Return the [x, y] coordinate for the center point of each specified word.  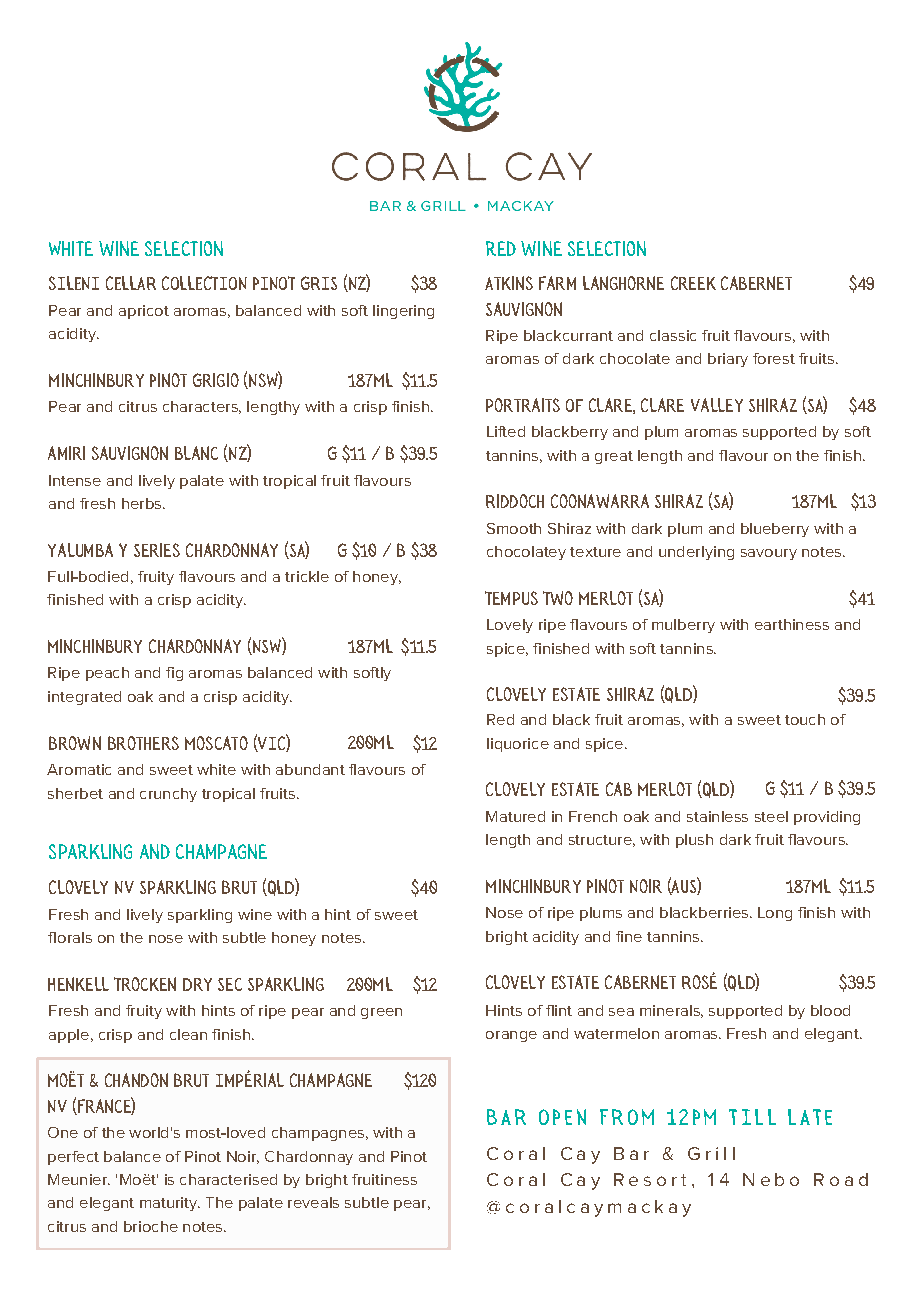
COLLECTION [204, 283]
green [381, 1013]
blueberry [775, 530]
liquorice [518, 745]
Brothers [143, 743]
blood [830, 1010]
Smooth [514, 528]
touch [805, 719]
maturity [170, 1204]
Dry [197, 984]
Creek [693, 283]
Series [157, 550]
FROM [627, 1117]
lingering [403, 312]
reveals [313, 1202]
